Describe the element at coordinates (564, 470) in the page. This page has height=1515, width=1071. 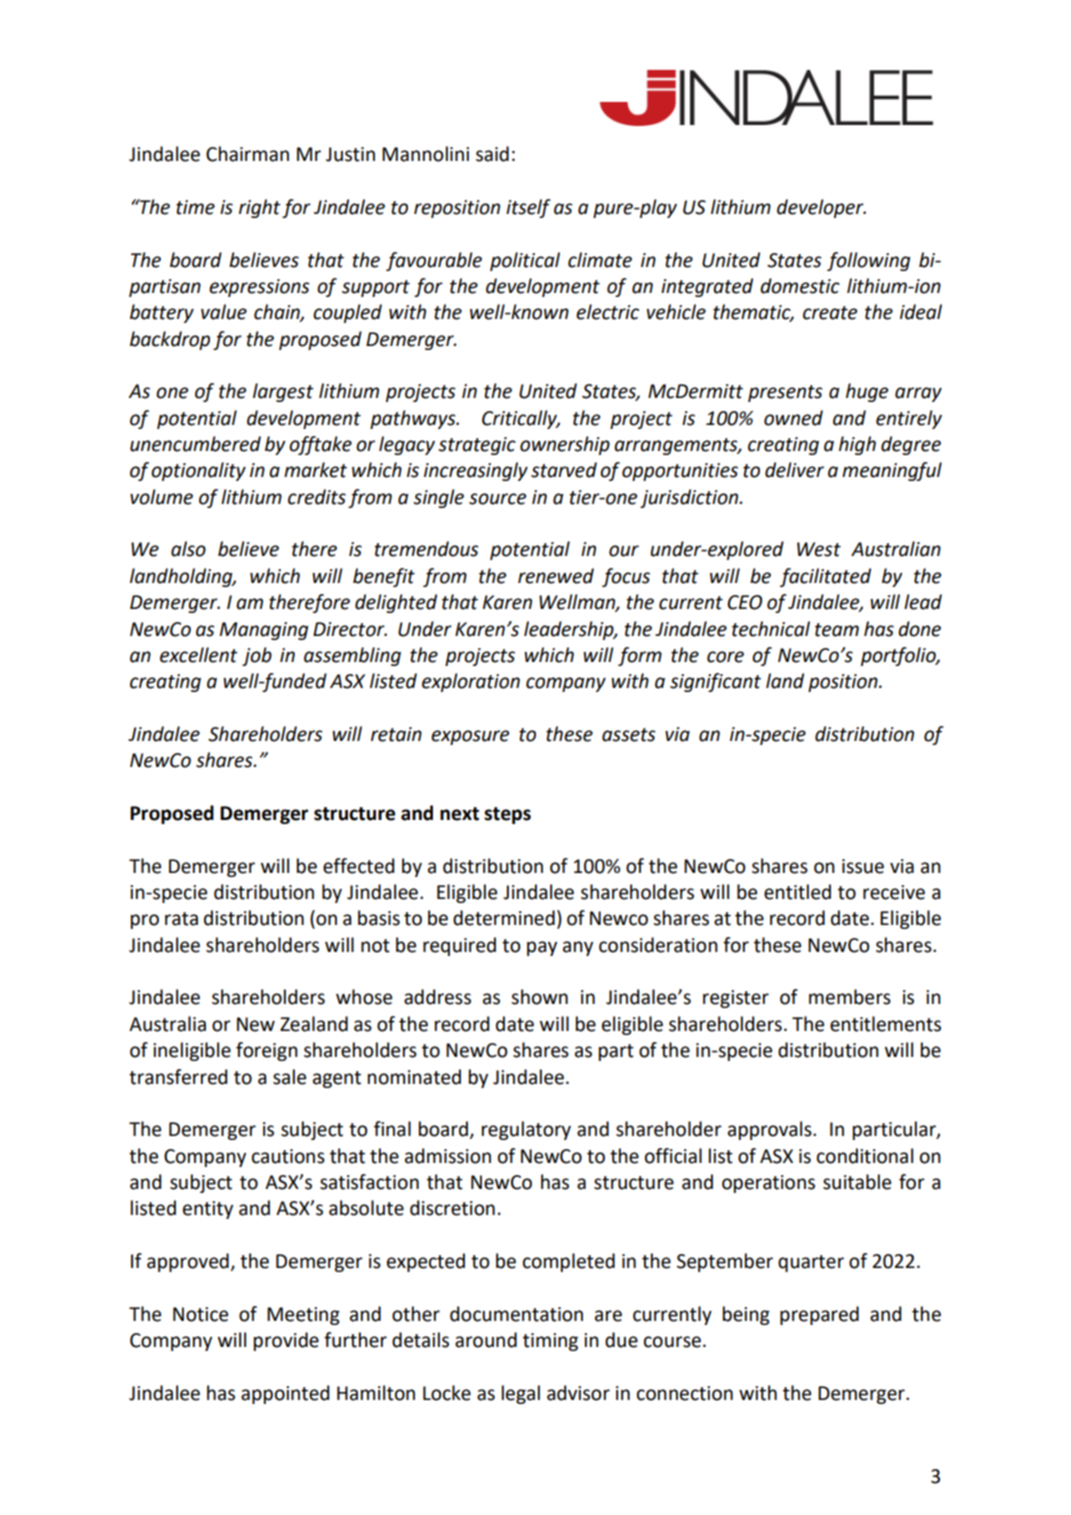
I see `starved` at that location.
